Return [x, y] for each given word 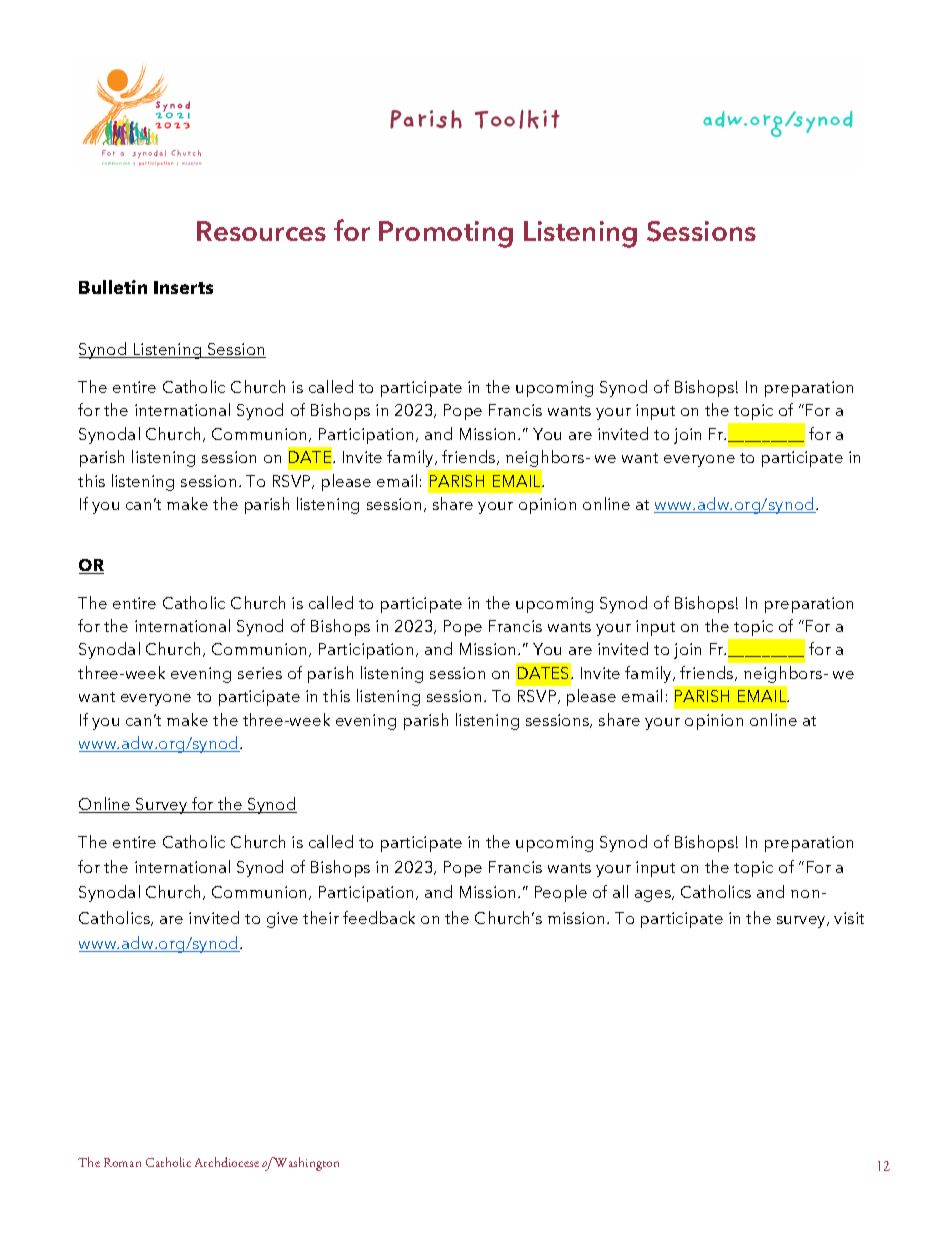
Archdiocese [227, 1162]
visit [849, 918]
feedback [379, 917]
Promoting [446, 234]
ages [654, 896]
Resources [261, 231]
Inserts [183, 287]
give [282, 920]
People [561, 893]
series [260, 673]
